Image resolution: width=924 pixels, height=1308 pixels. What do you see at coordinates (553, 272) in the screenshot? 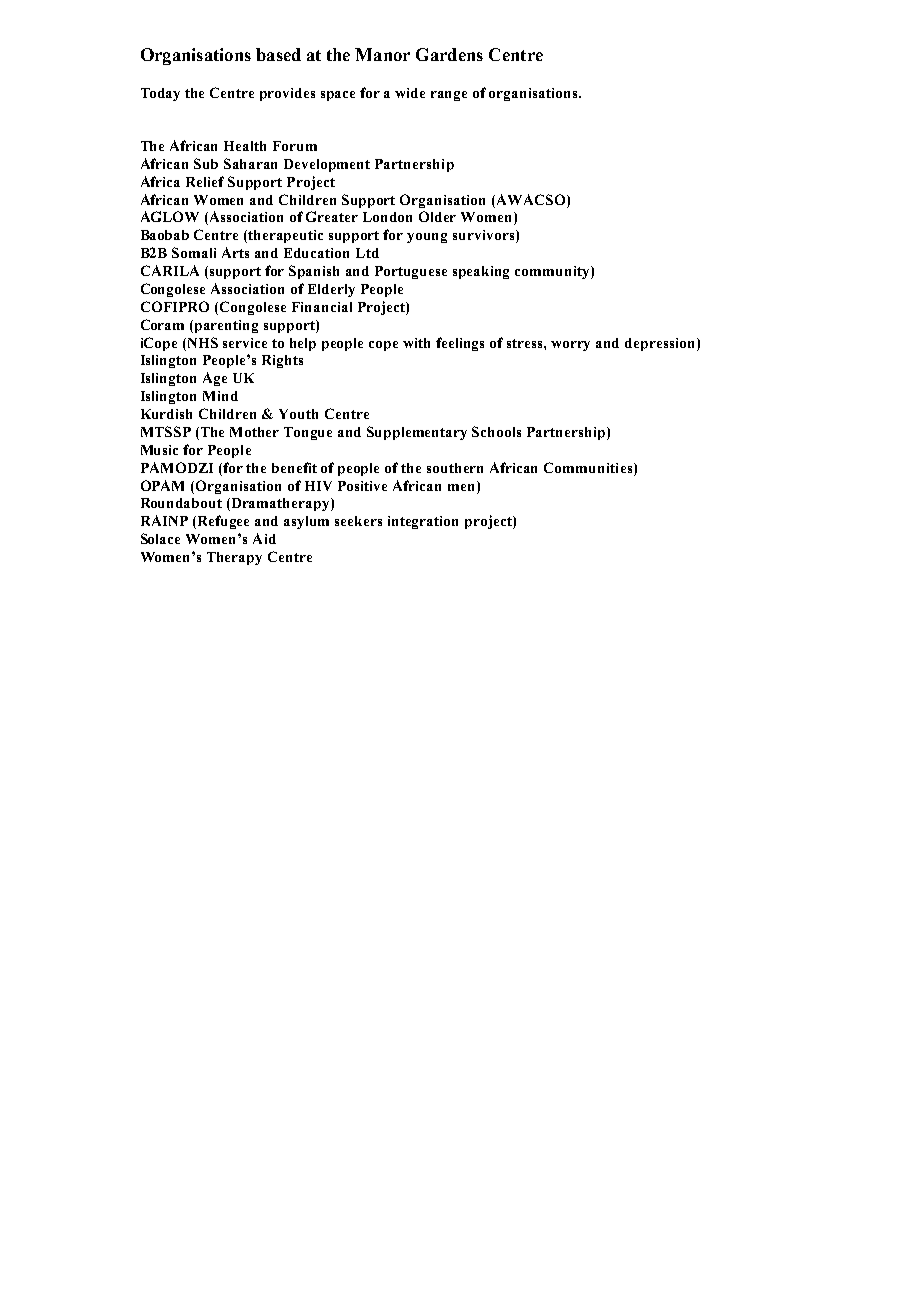
I see `community` at bounding box center [553, 272].
